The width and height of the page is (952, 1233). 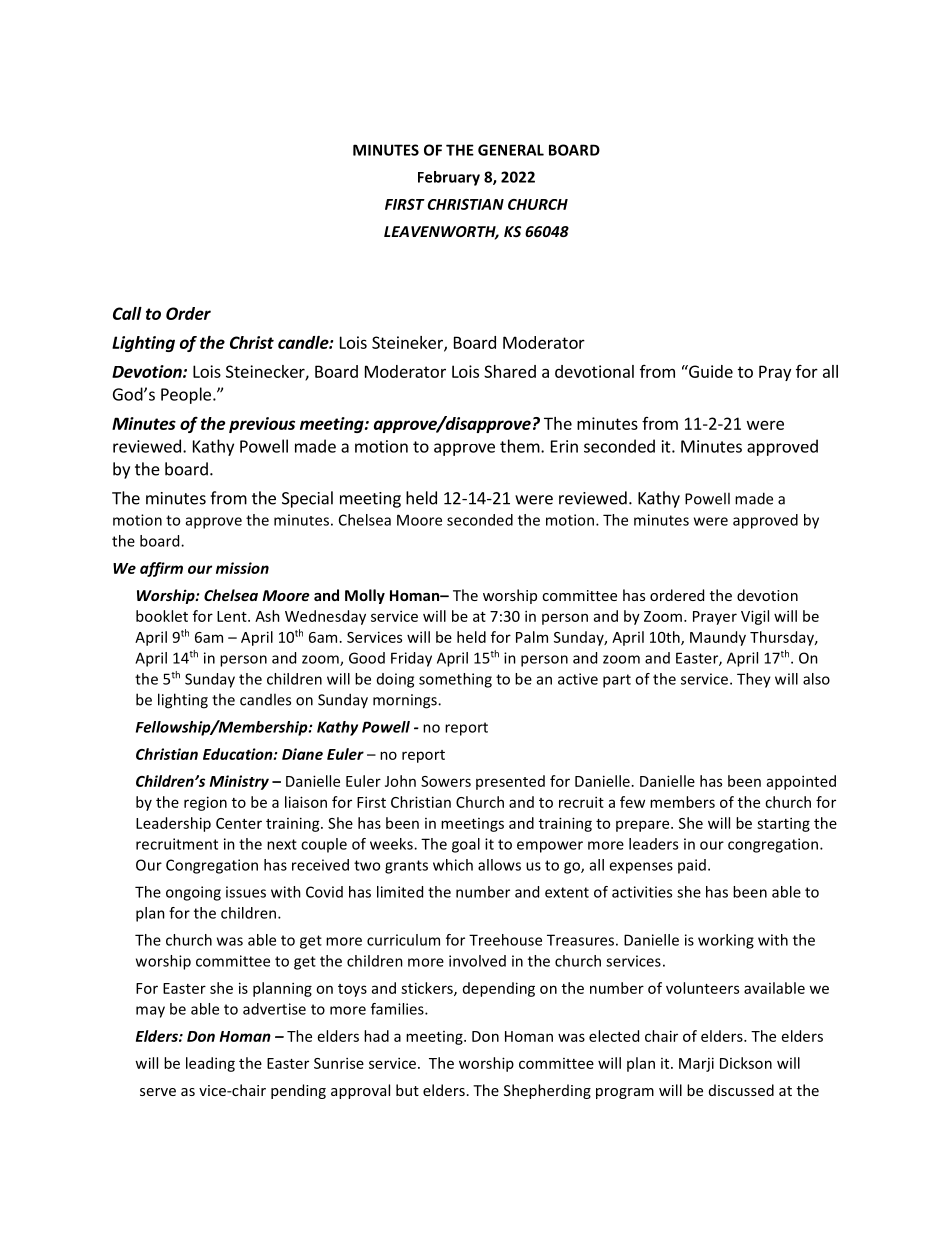 I want to click on GENERAL, so click(x=511, y=150).
